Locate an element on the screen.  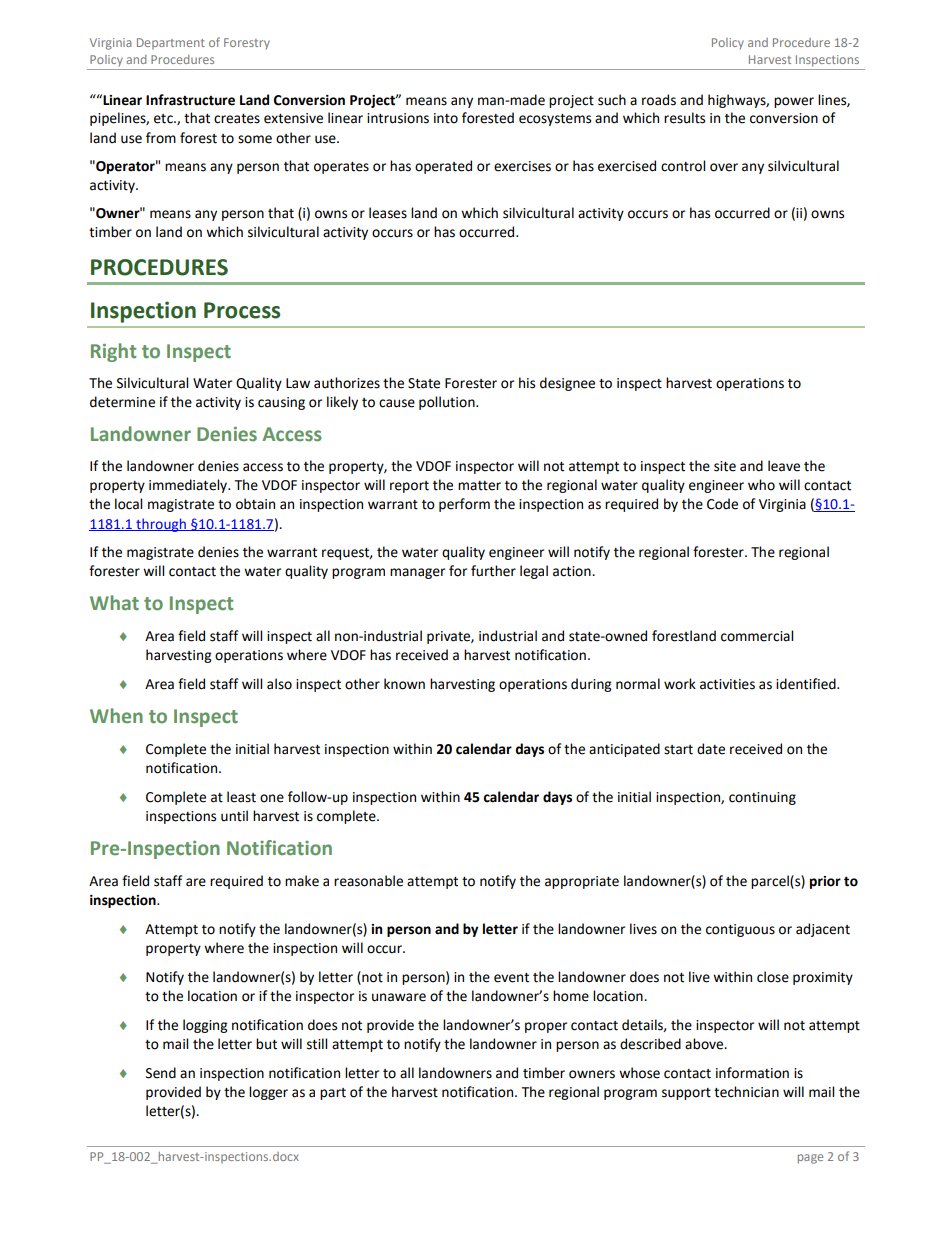
immediately is located at coordinates (189, 486).
